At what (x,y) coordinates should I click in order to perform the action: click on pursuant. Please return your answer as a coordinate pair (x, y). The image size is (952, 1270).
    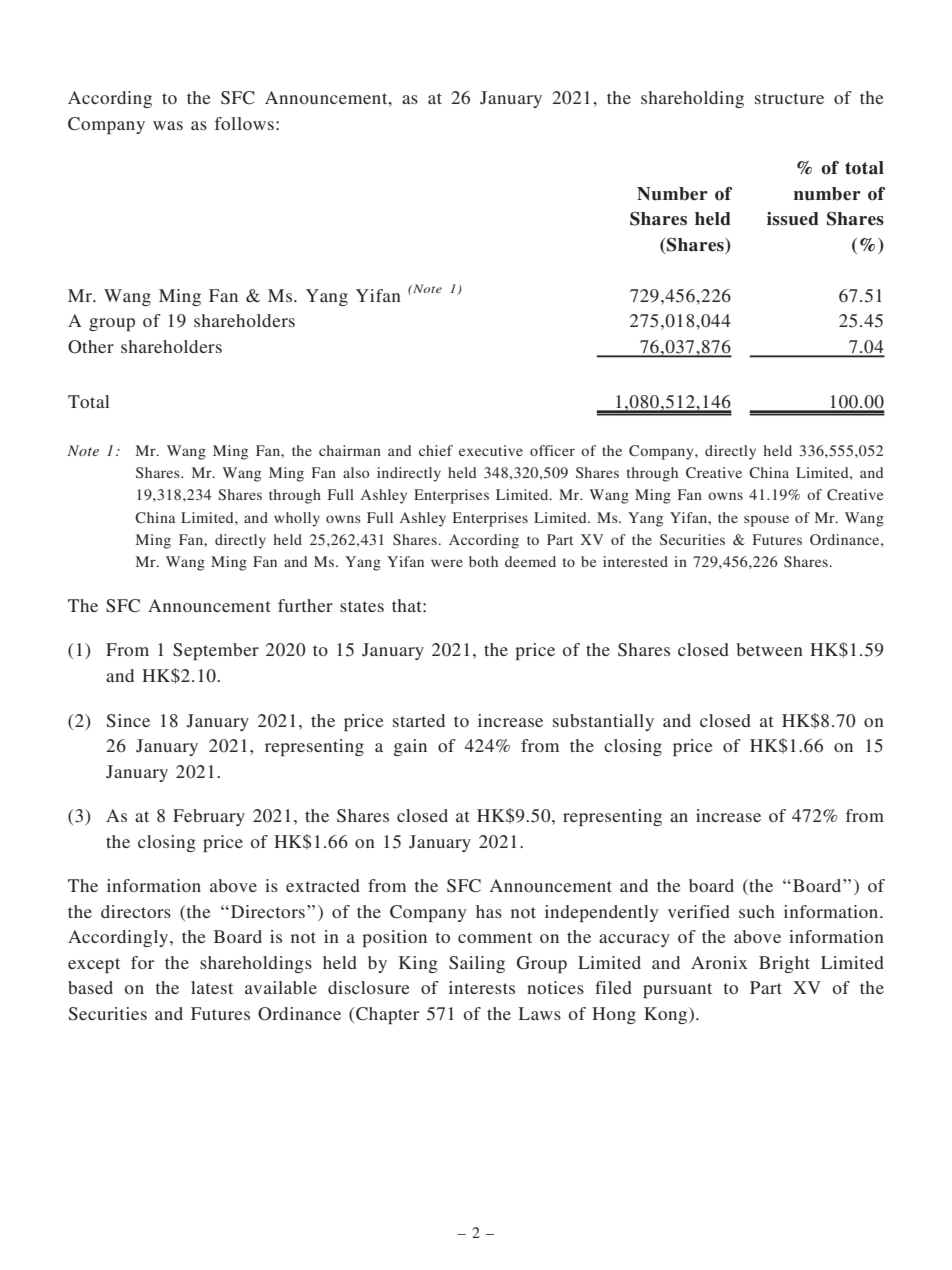
    Looking at the image, I should click on (677, 990).
